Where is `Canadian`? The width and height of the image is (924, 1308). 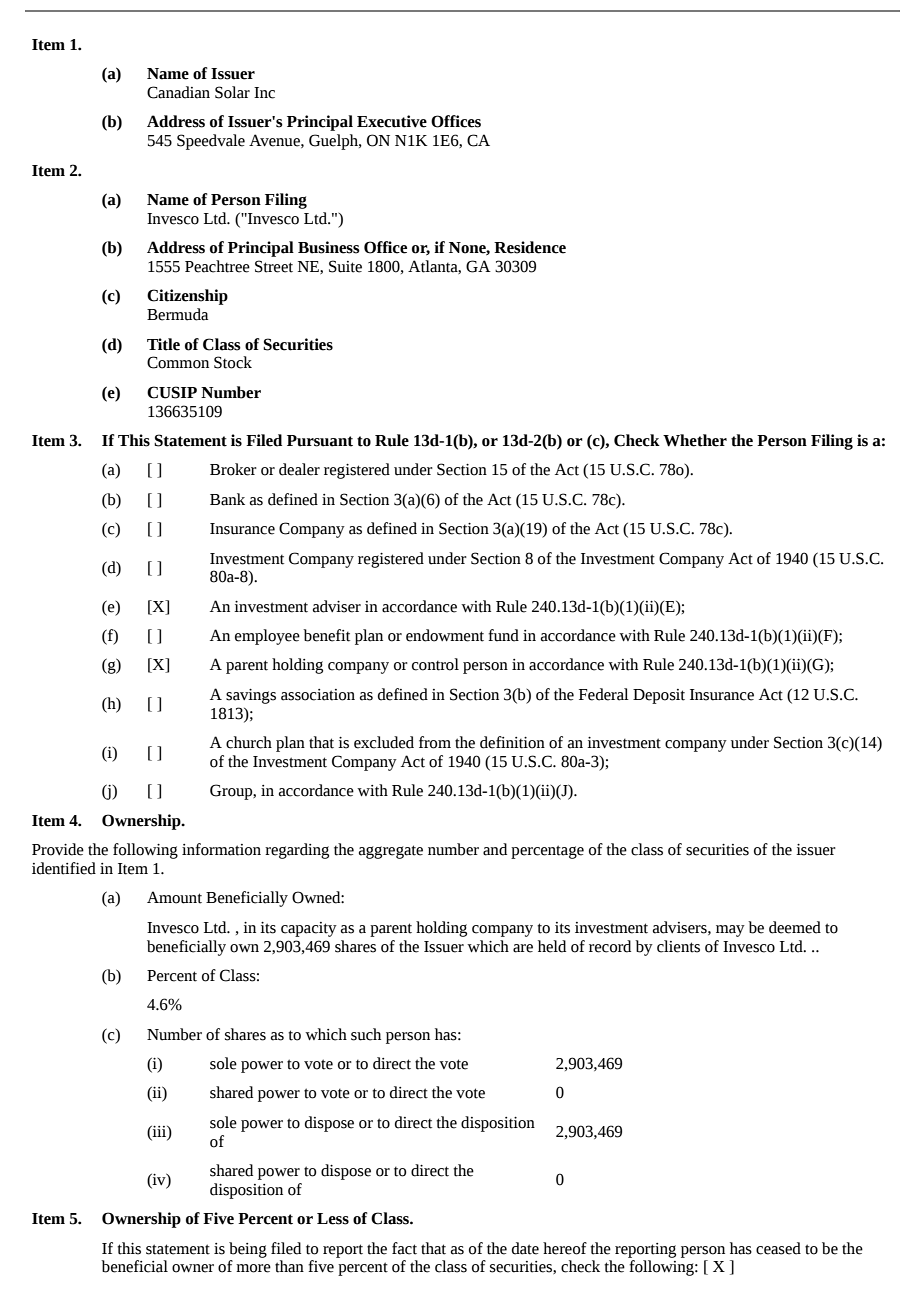 Canadian is located at coordinates (178, 92).
